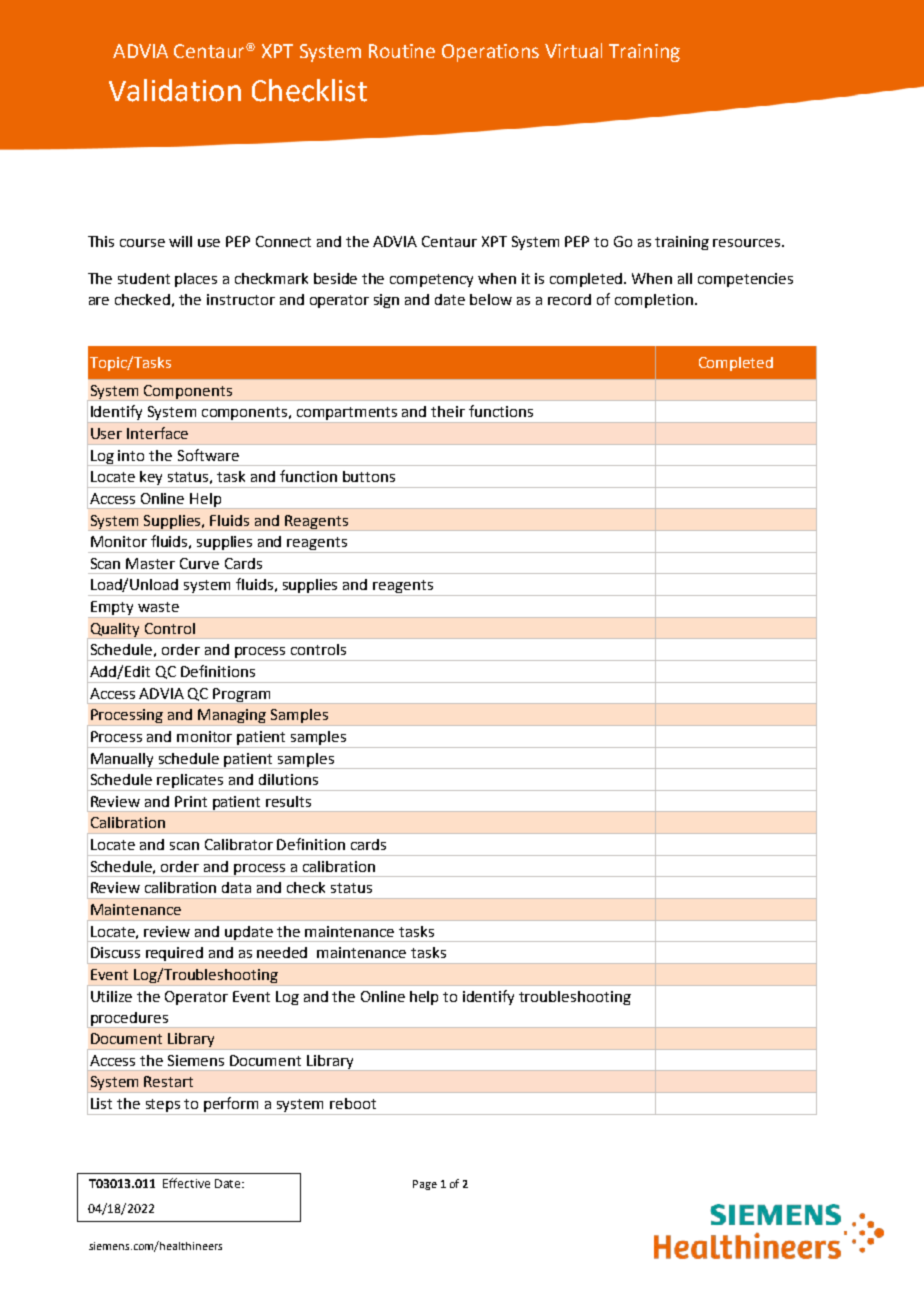 The height and width of the screenshot is (1308, 924). I want to click on Page, so click(425, 1185).
